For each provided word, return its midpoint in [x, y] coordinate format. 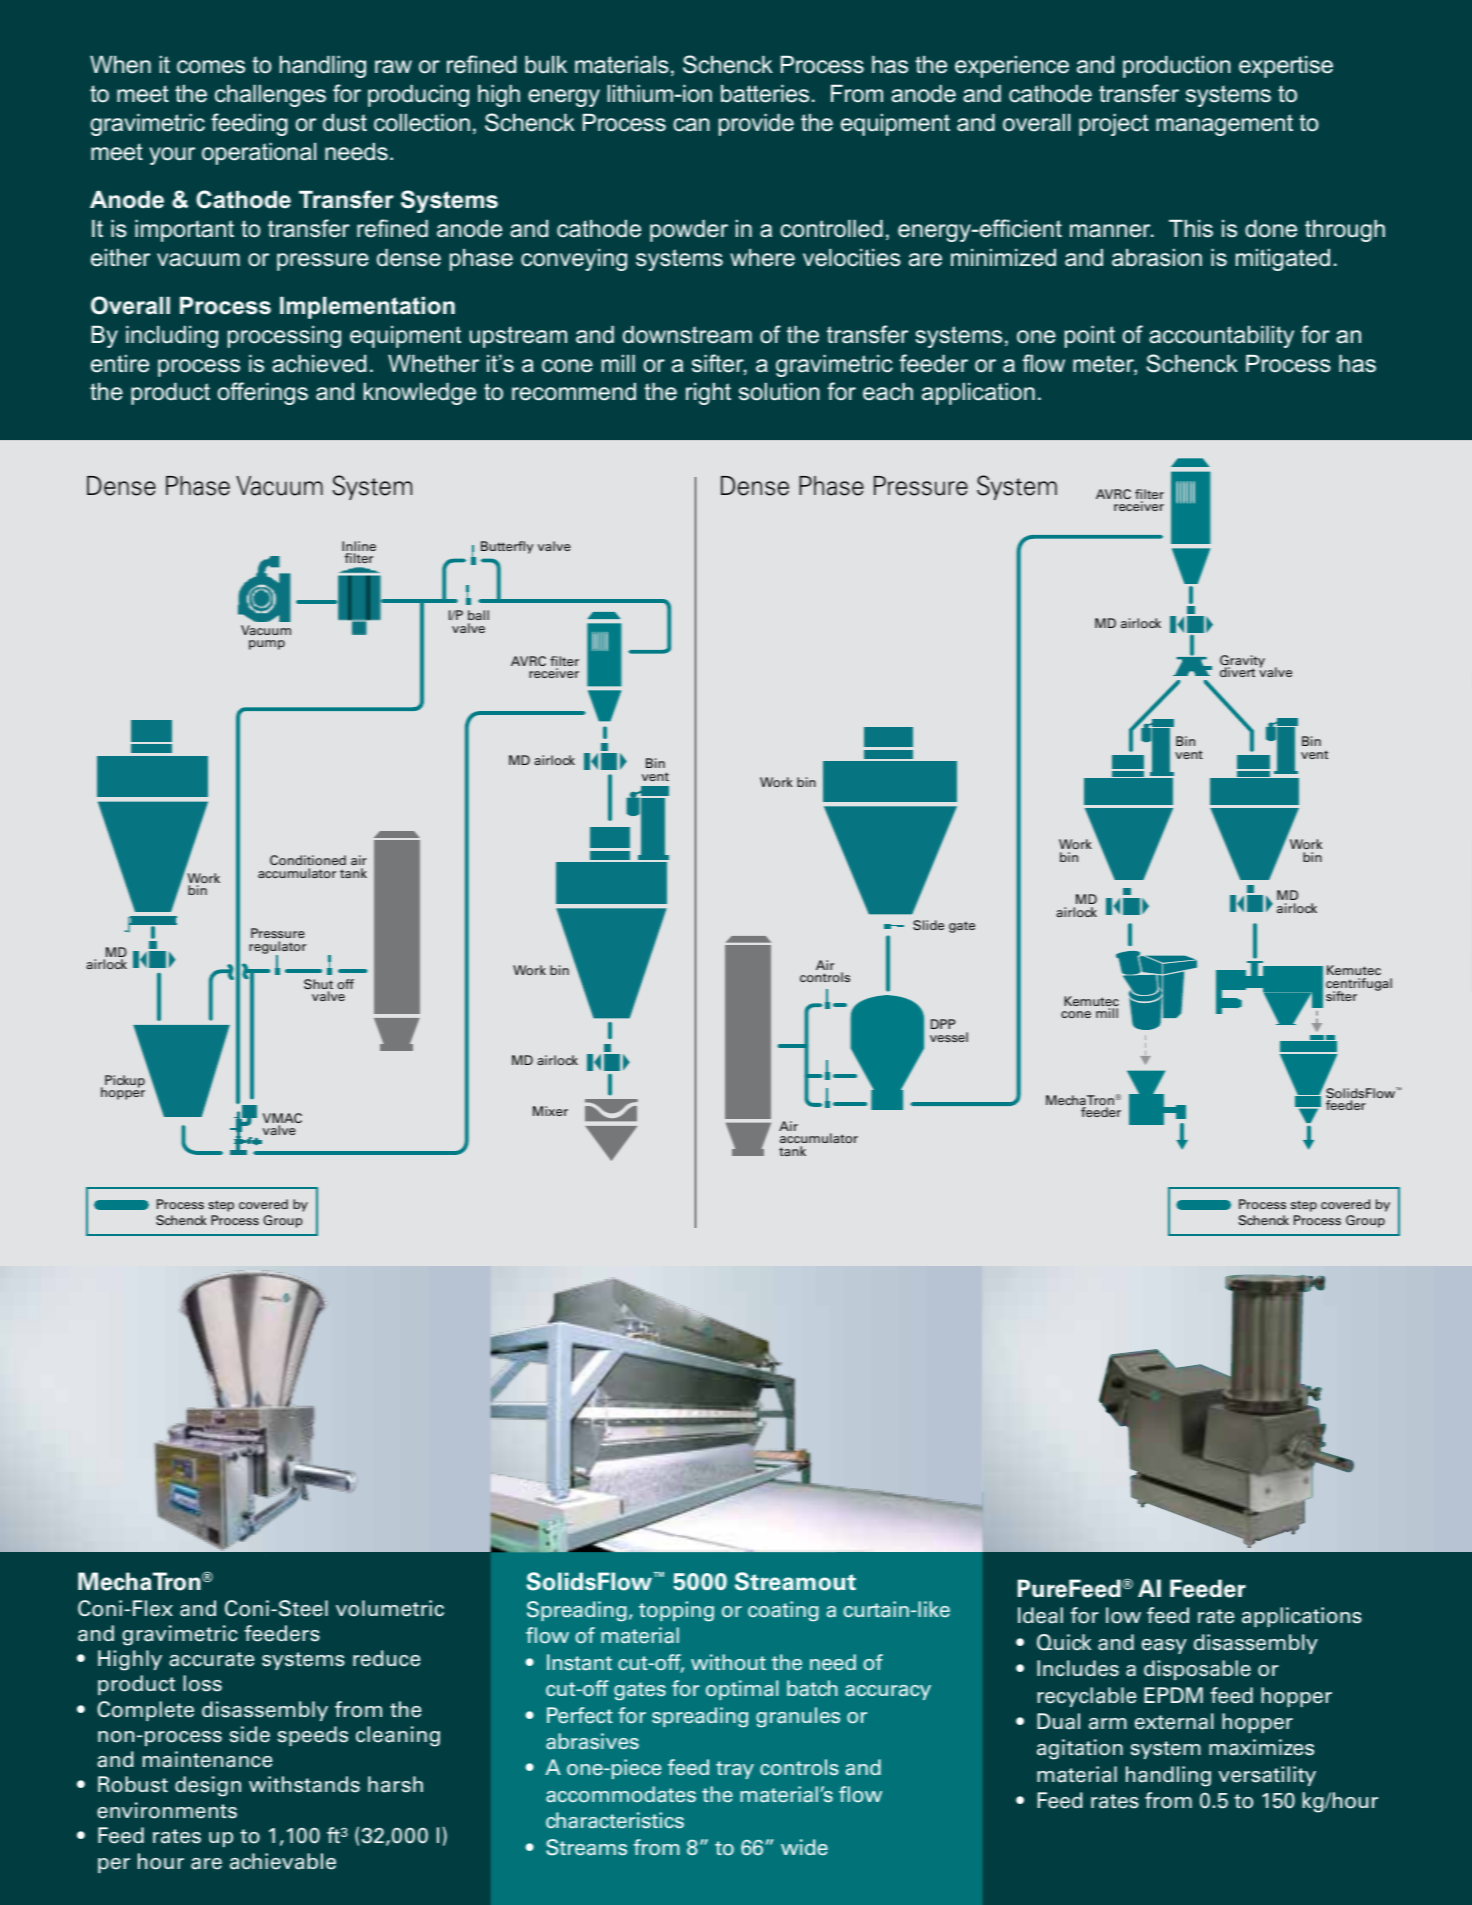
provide [756, 125]
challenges [270, 96]
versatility [1267, 1776]
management [1224, 125]
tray [735, 1770]
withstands [304, 1784]
